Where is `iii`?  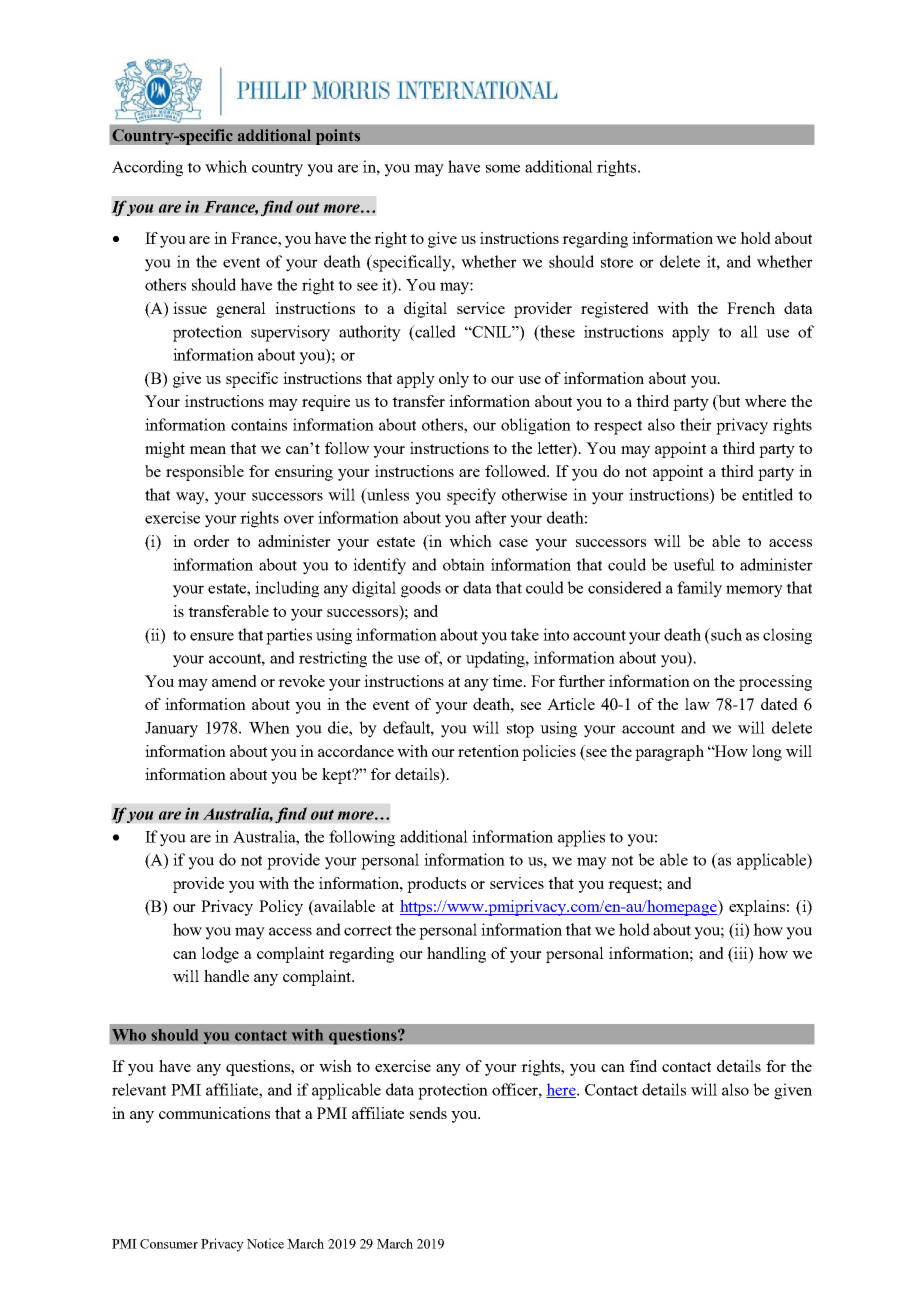
iii is located at coordinates (741, 953).
